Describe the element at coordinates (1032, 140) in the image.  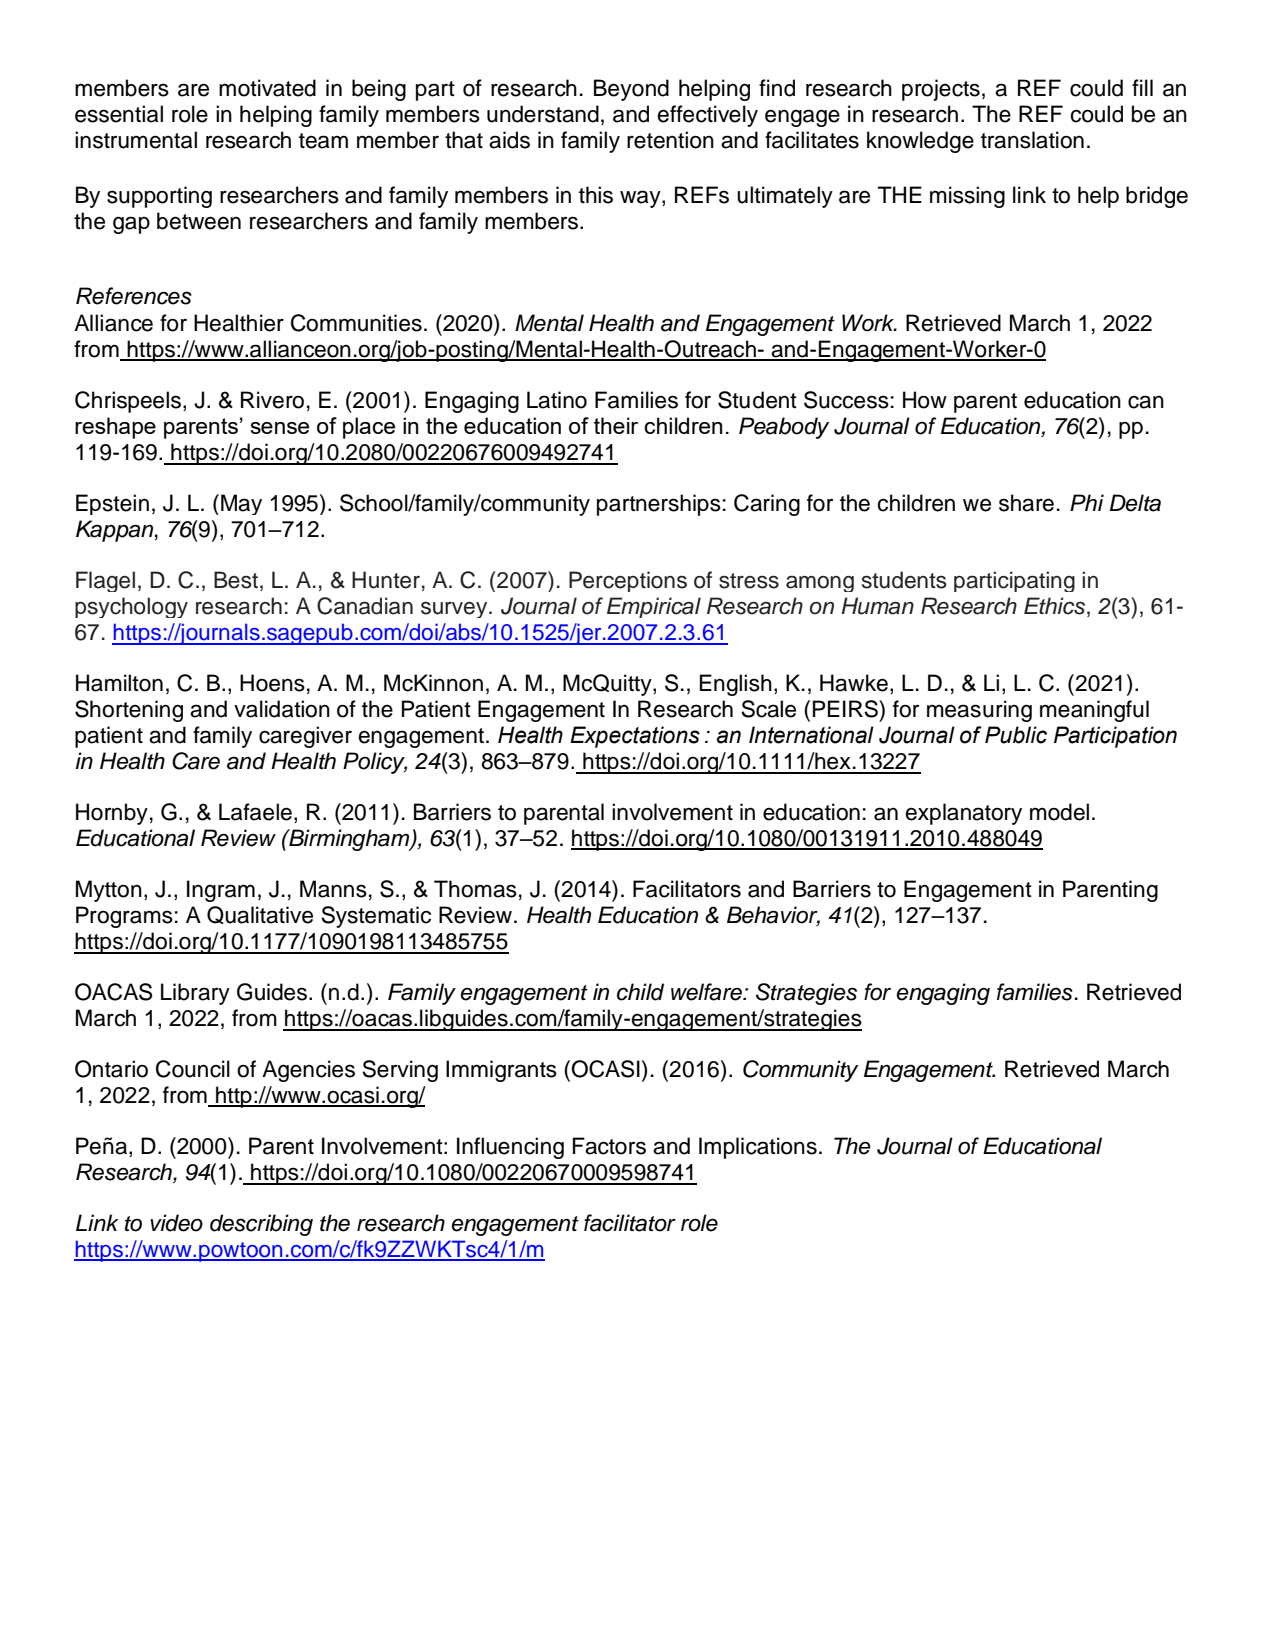
I see `translation` at that location.
